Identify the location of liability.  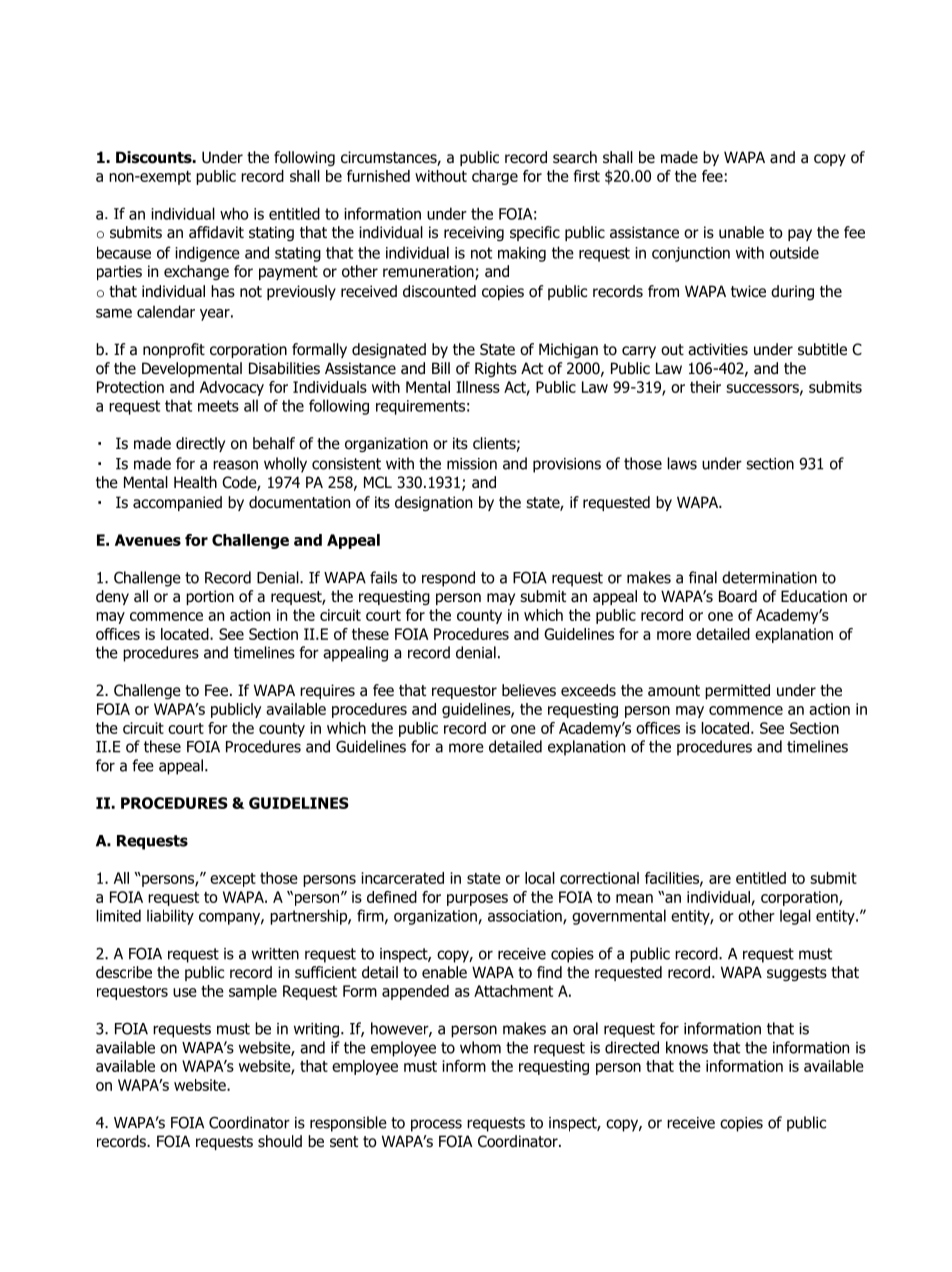
(170, 917).
